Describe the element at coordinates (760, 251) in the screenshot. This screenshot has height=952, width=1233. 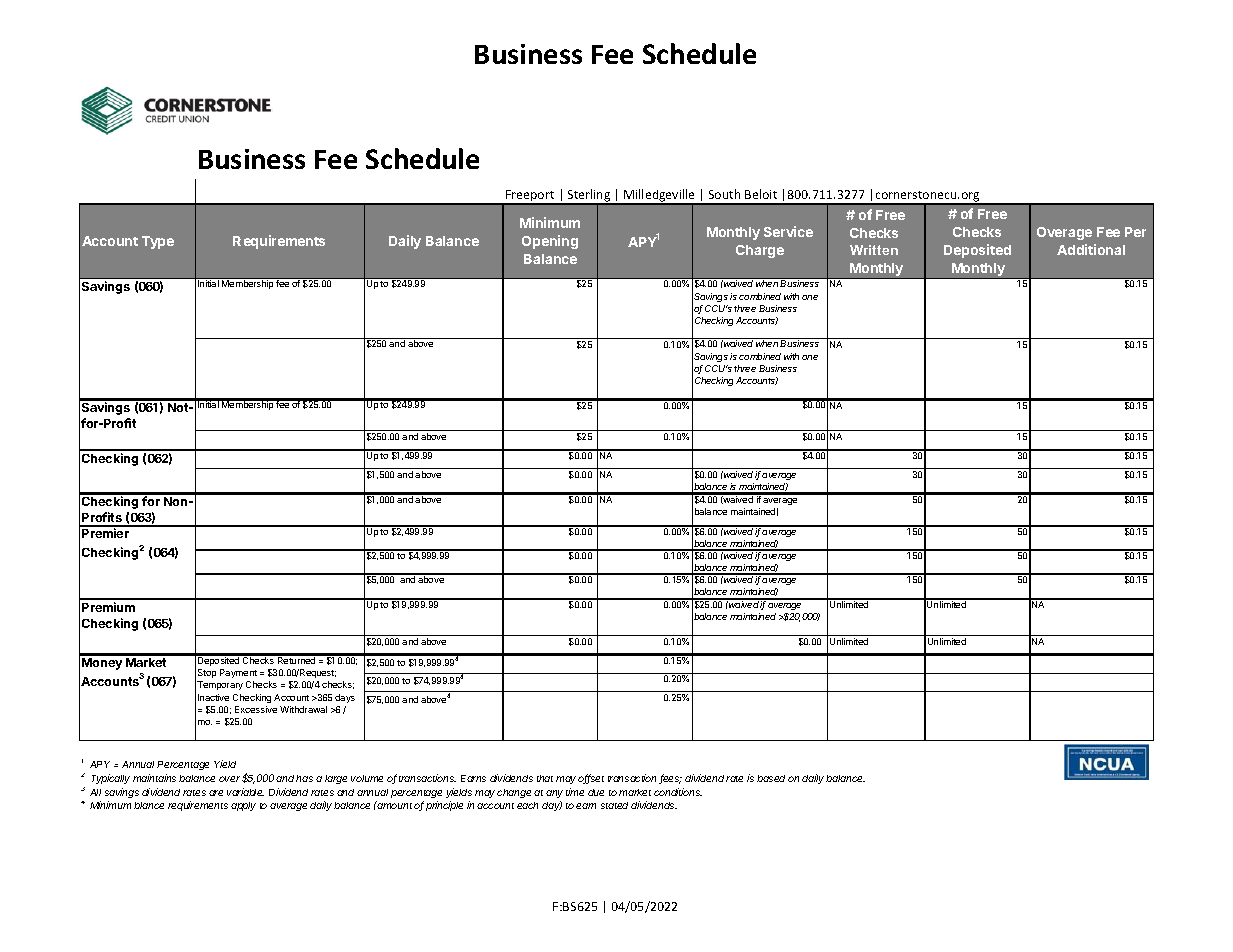
I see `Charge` at that location.
